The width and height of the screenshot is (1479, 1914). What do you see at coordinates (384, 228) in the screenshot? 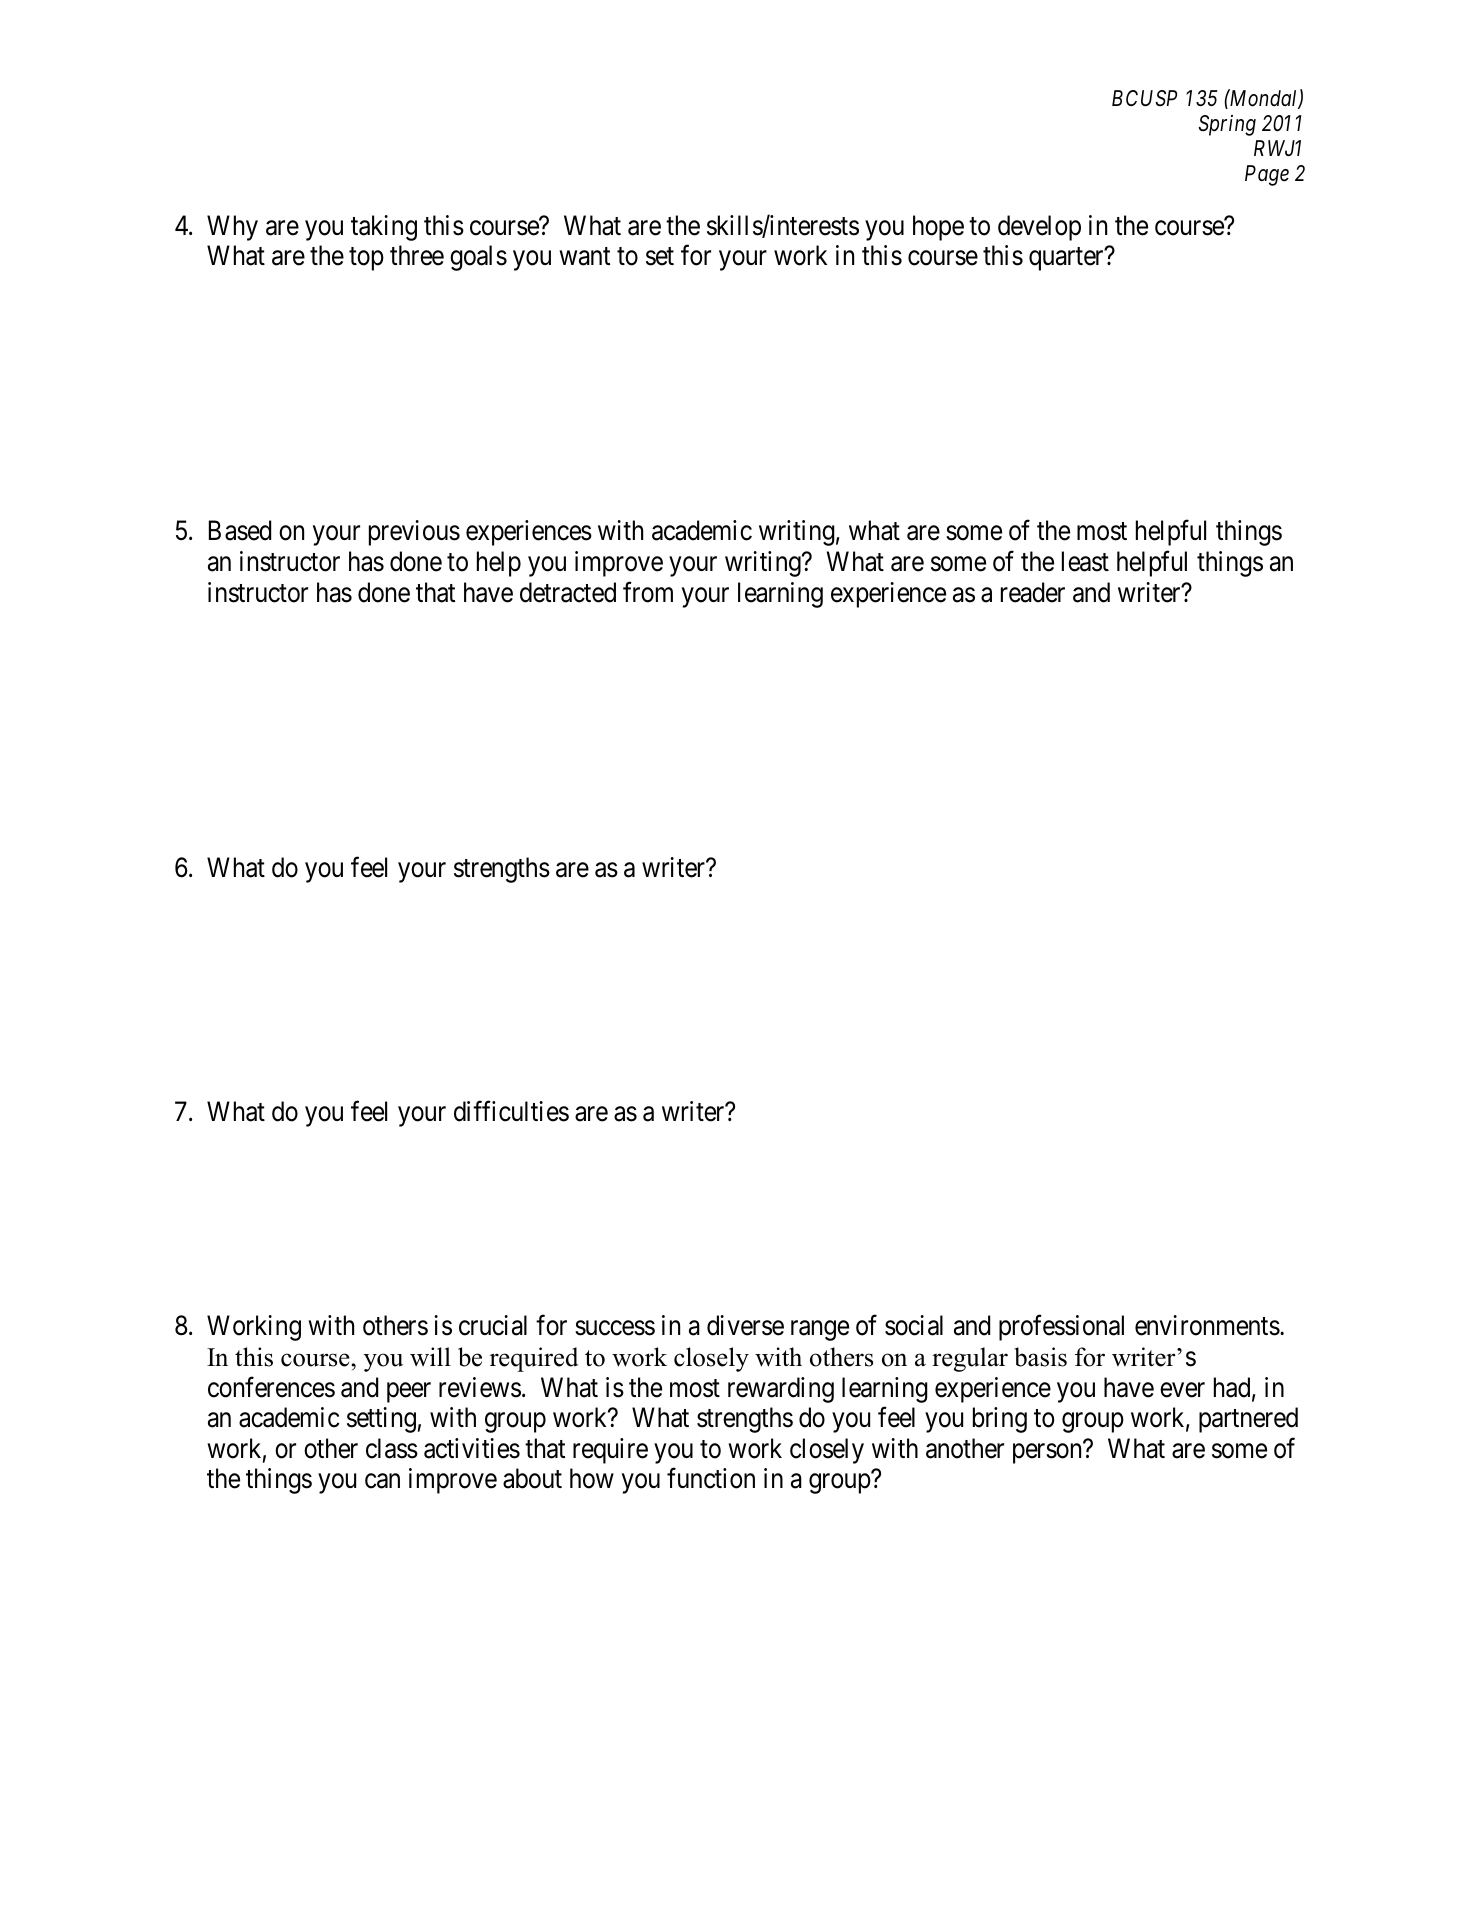
I see `taking` at bounding box center [384, 228].
